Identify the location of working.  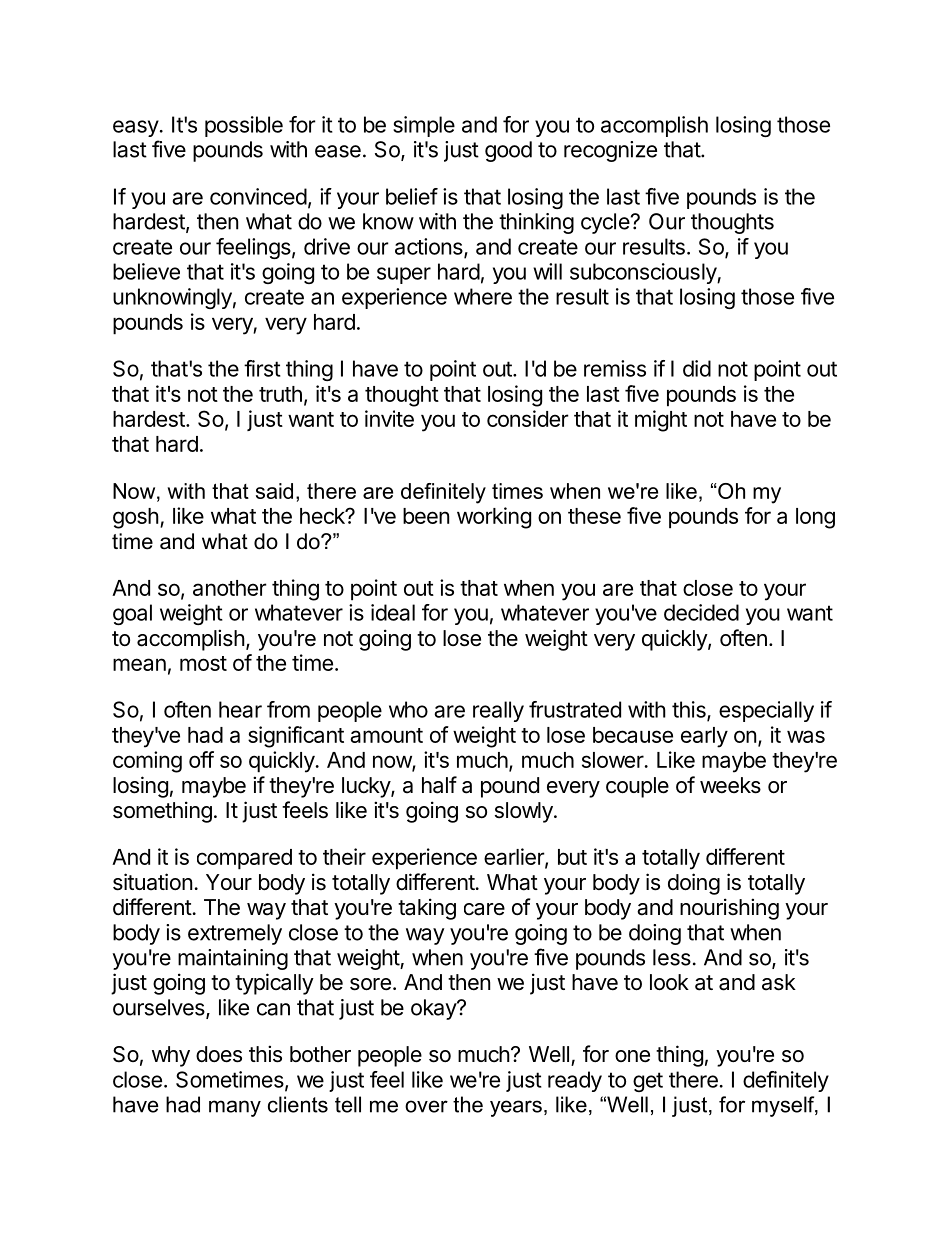
(494, 518).
